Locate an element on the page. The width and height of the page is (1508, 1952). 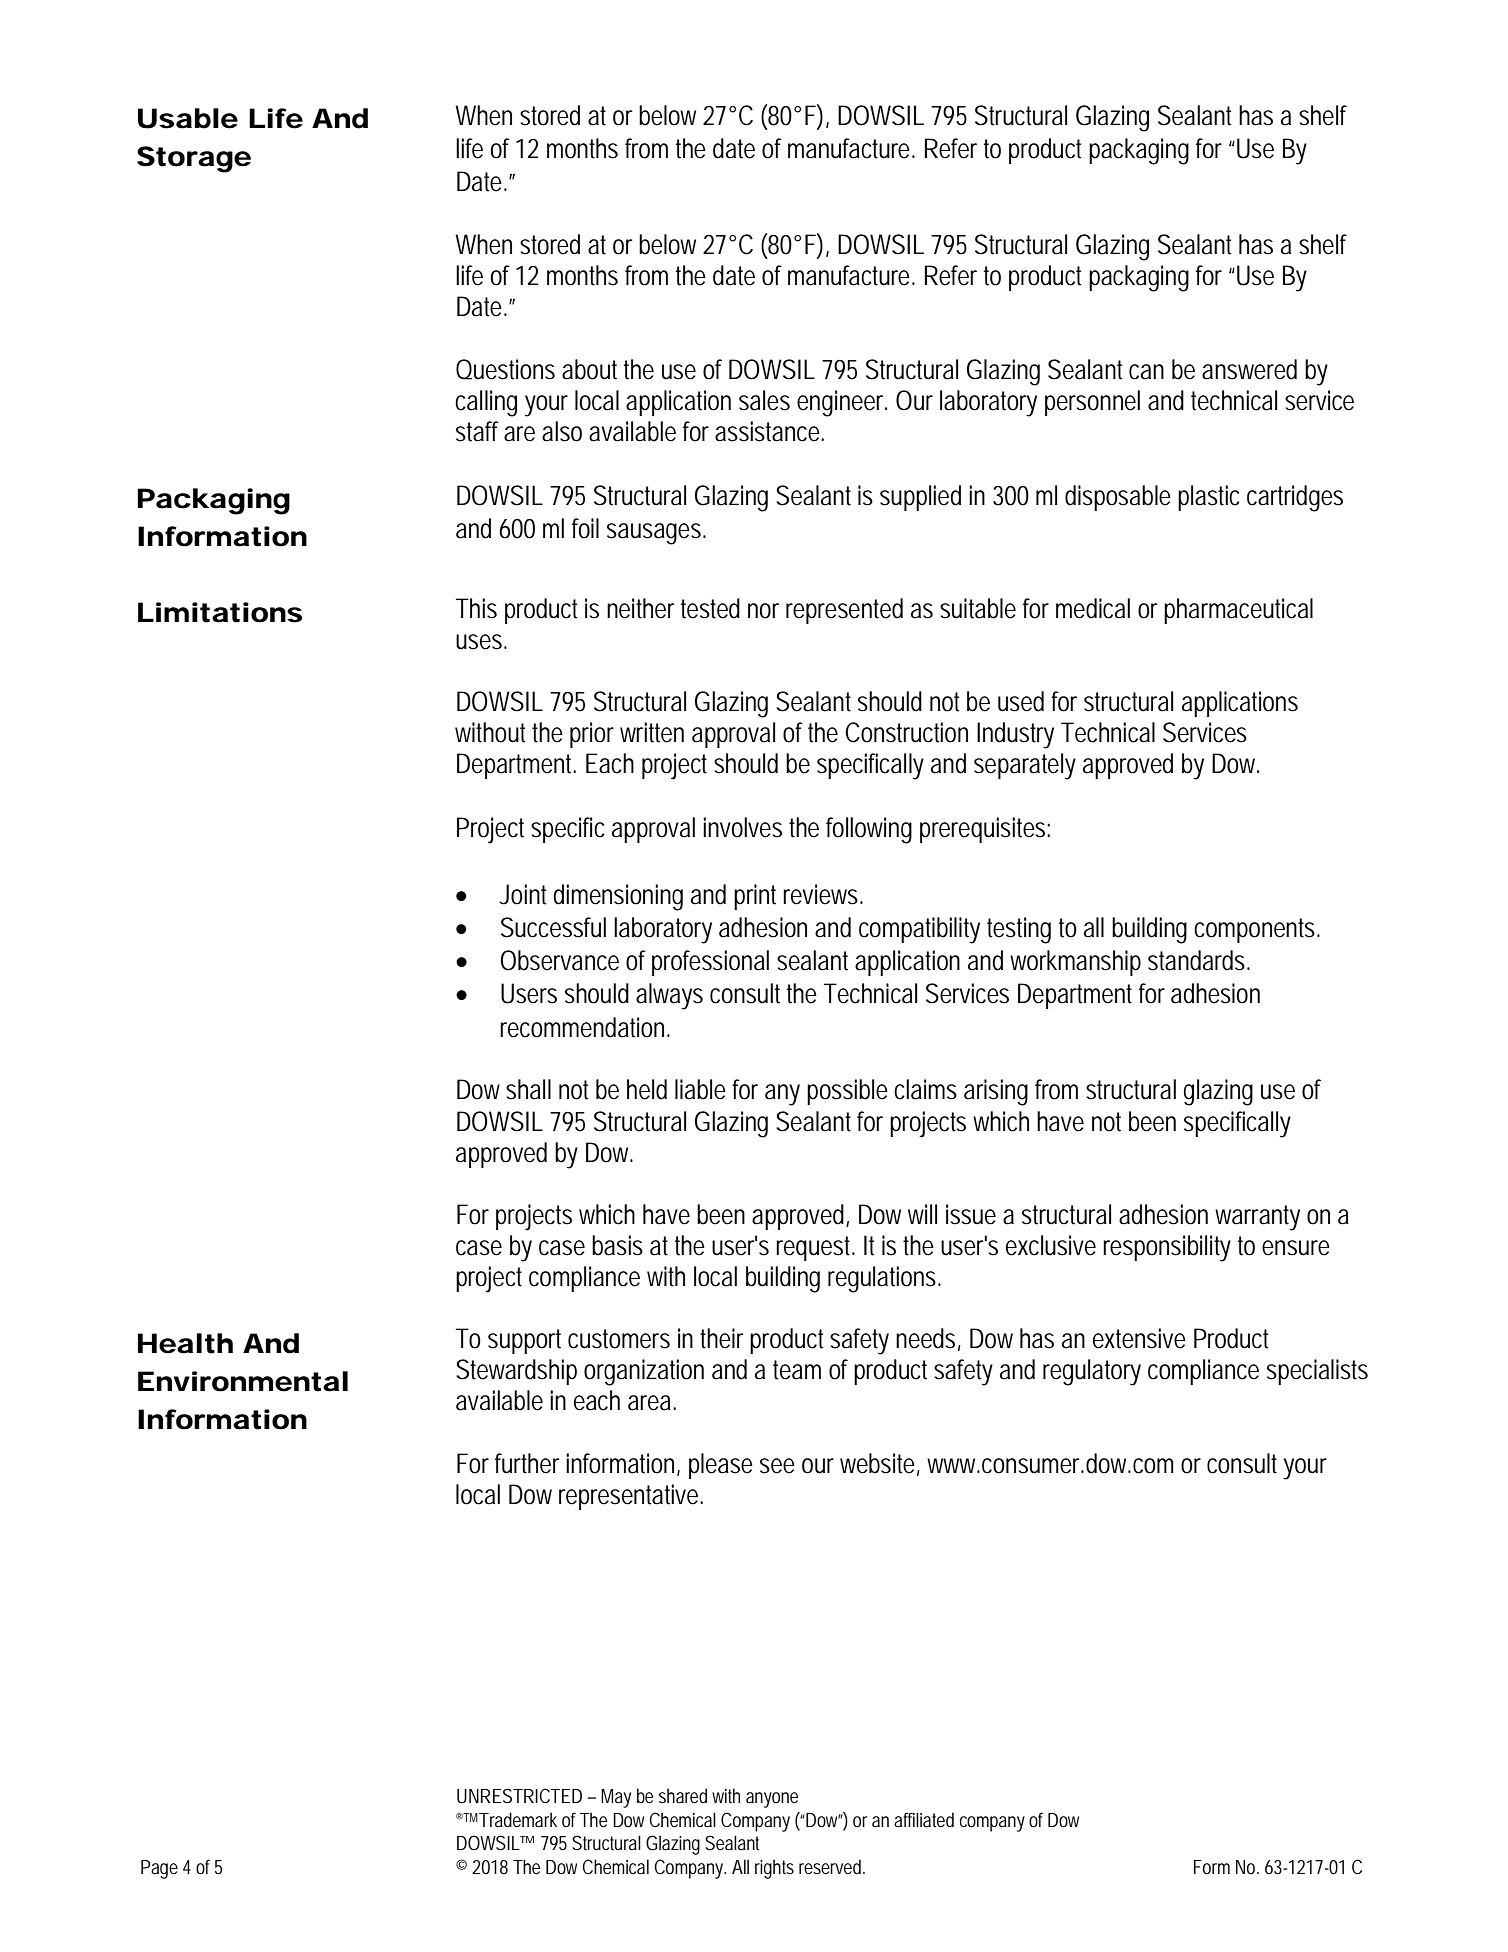
can is located at coordinates (1146, 372).
